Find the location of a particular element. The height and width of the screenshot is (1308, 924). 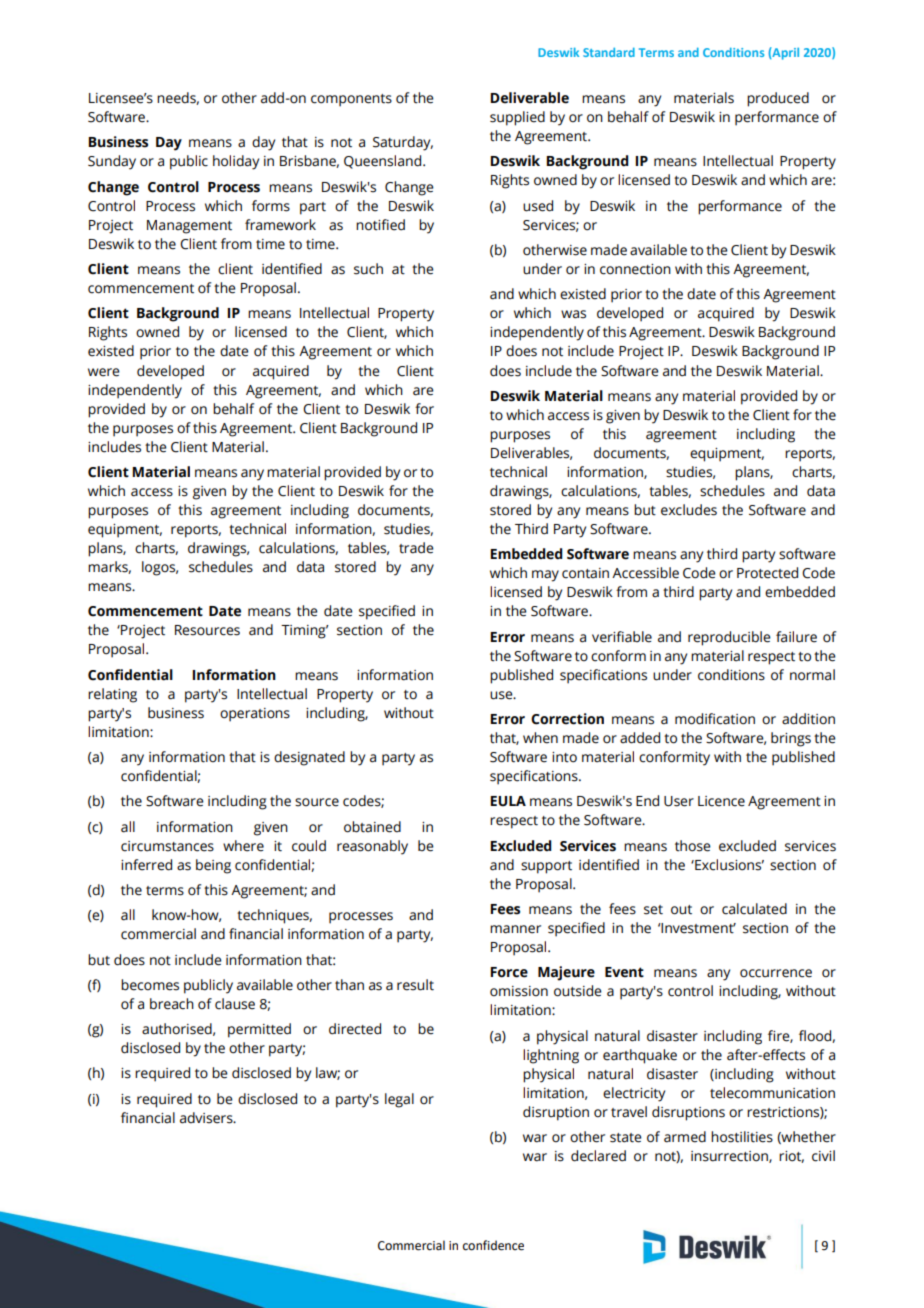

supplied is located at coordinates (517, 118).
